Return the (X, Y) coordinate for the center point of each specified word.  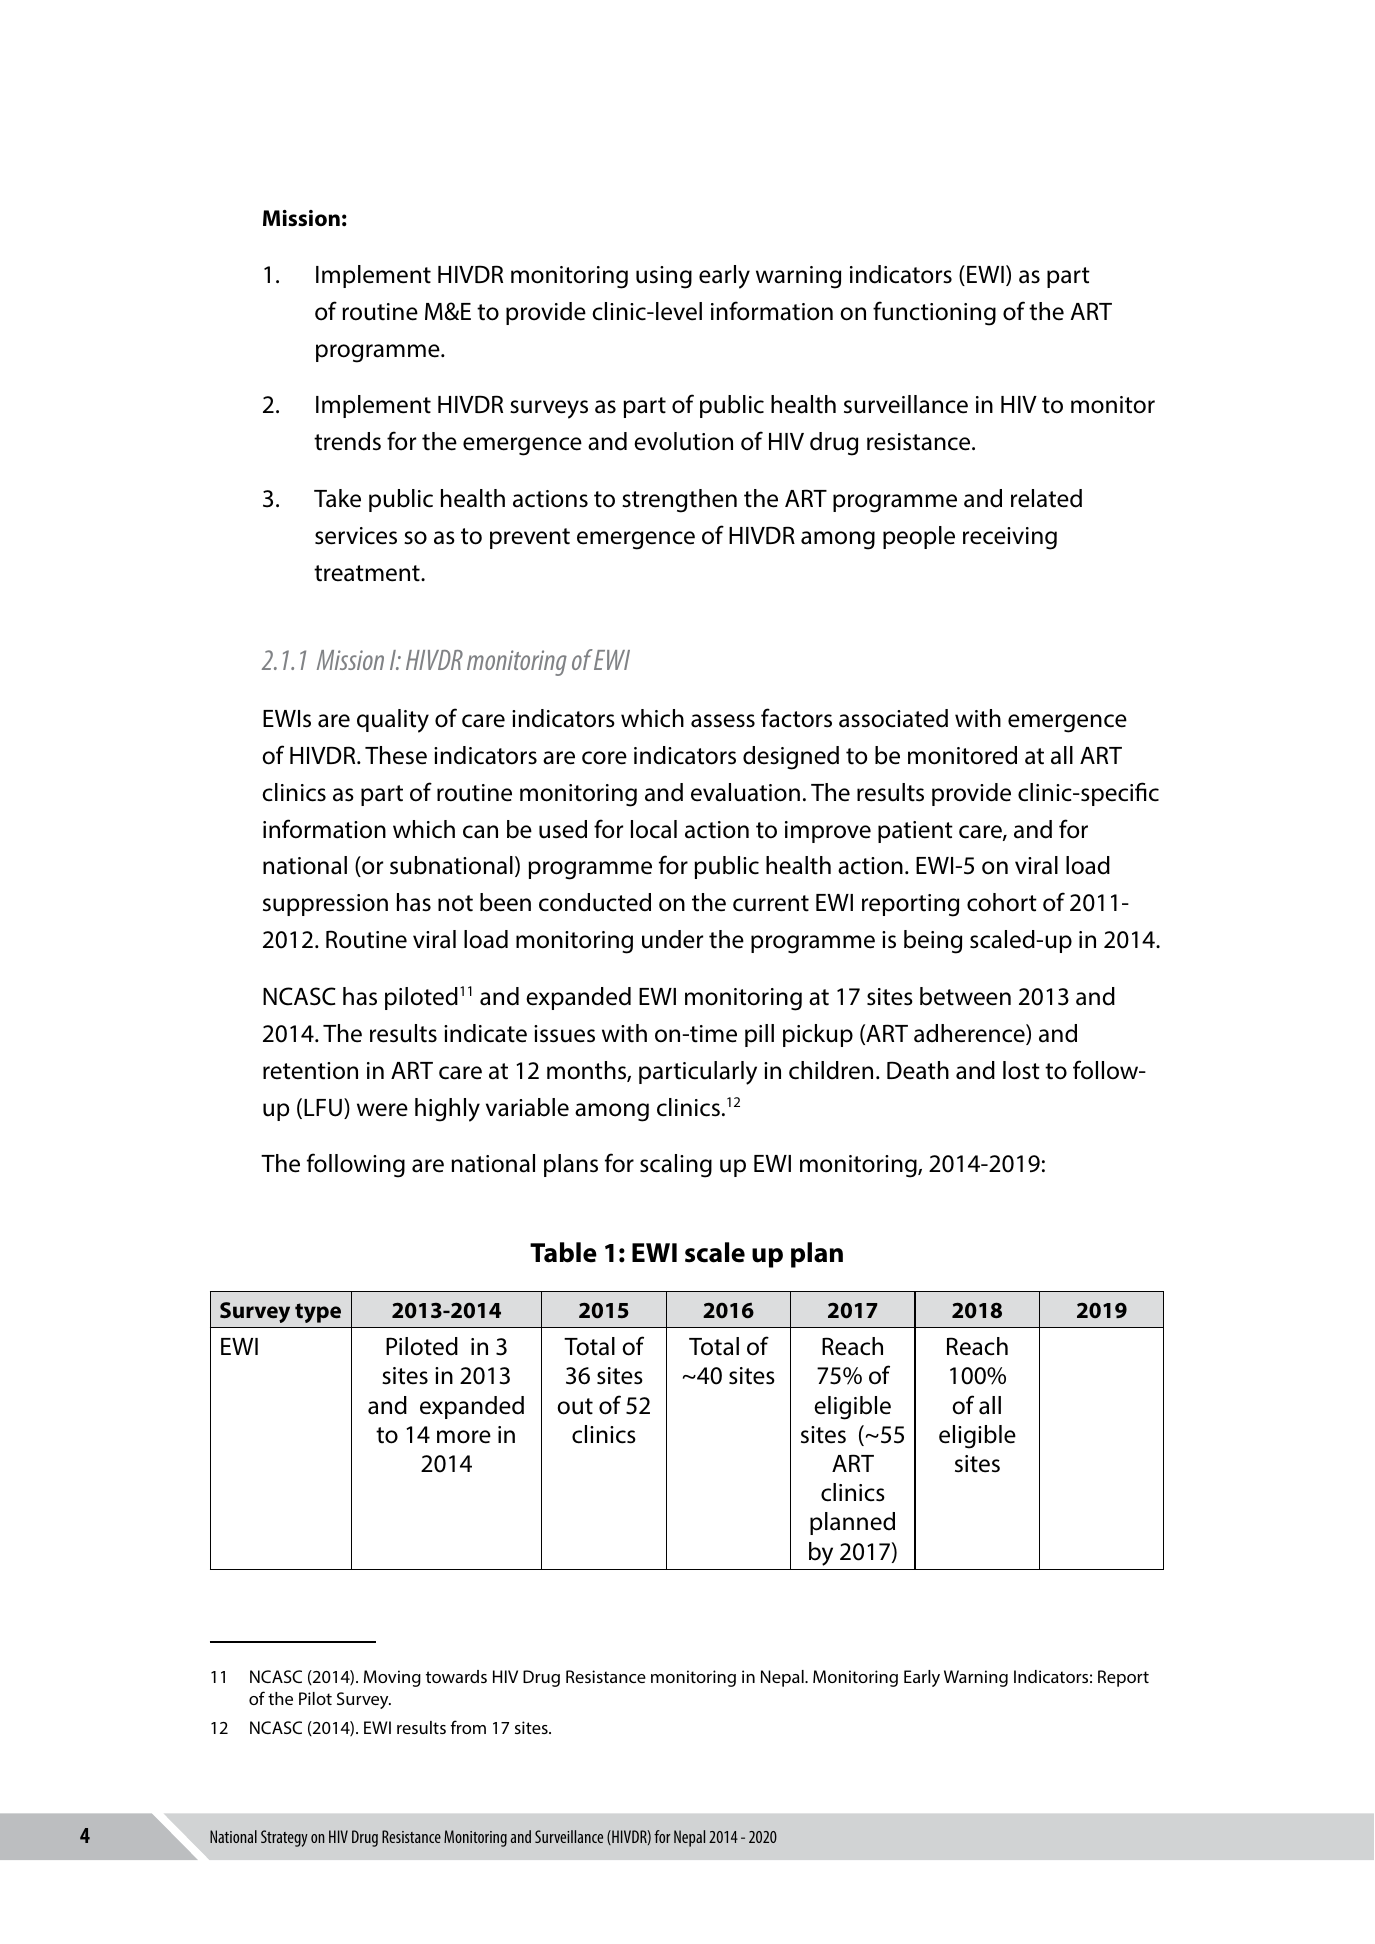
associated (893, 718)
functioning (934, 313)
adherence (970, 1034)
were (382, 1110)
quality (393, 721)
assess (723, 721)
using (664, 277)
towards (456, 1676)
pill (759, 1035)
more (464, 1437)
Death (918, 1070)
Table (563, 1252)
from (468, 1727)
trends (347, 441)
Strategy (284, 1838)
